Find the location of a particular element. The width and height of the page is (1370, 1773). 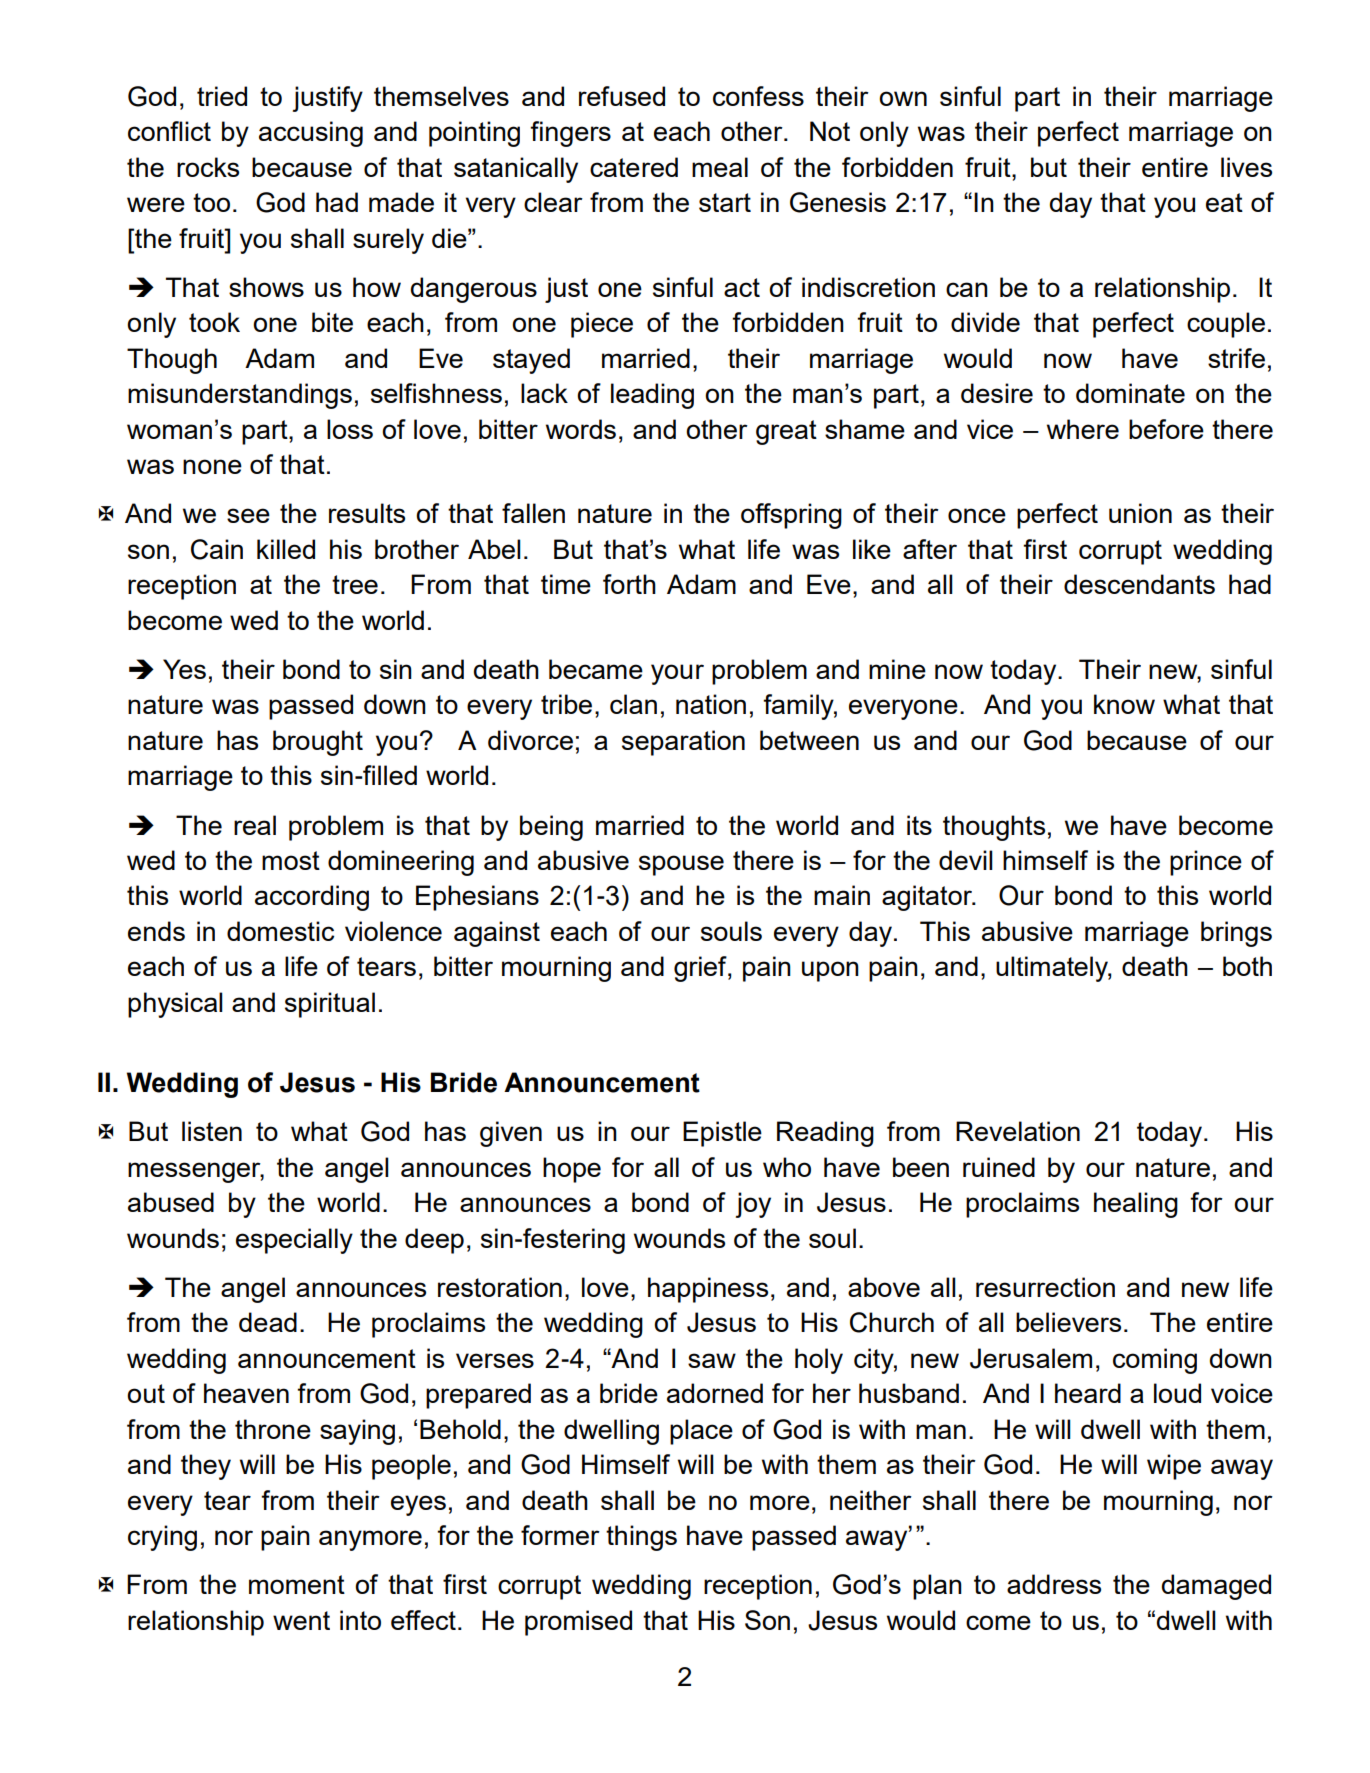

healing is located at coordinates (1136, 1205).
